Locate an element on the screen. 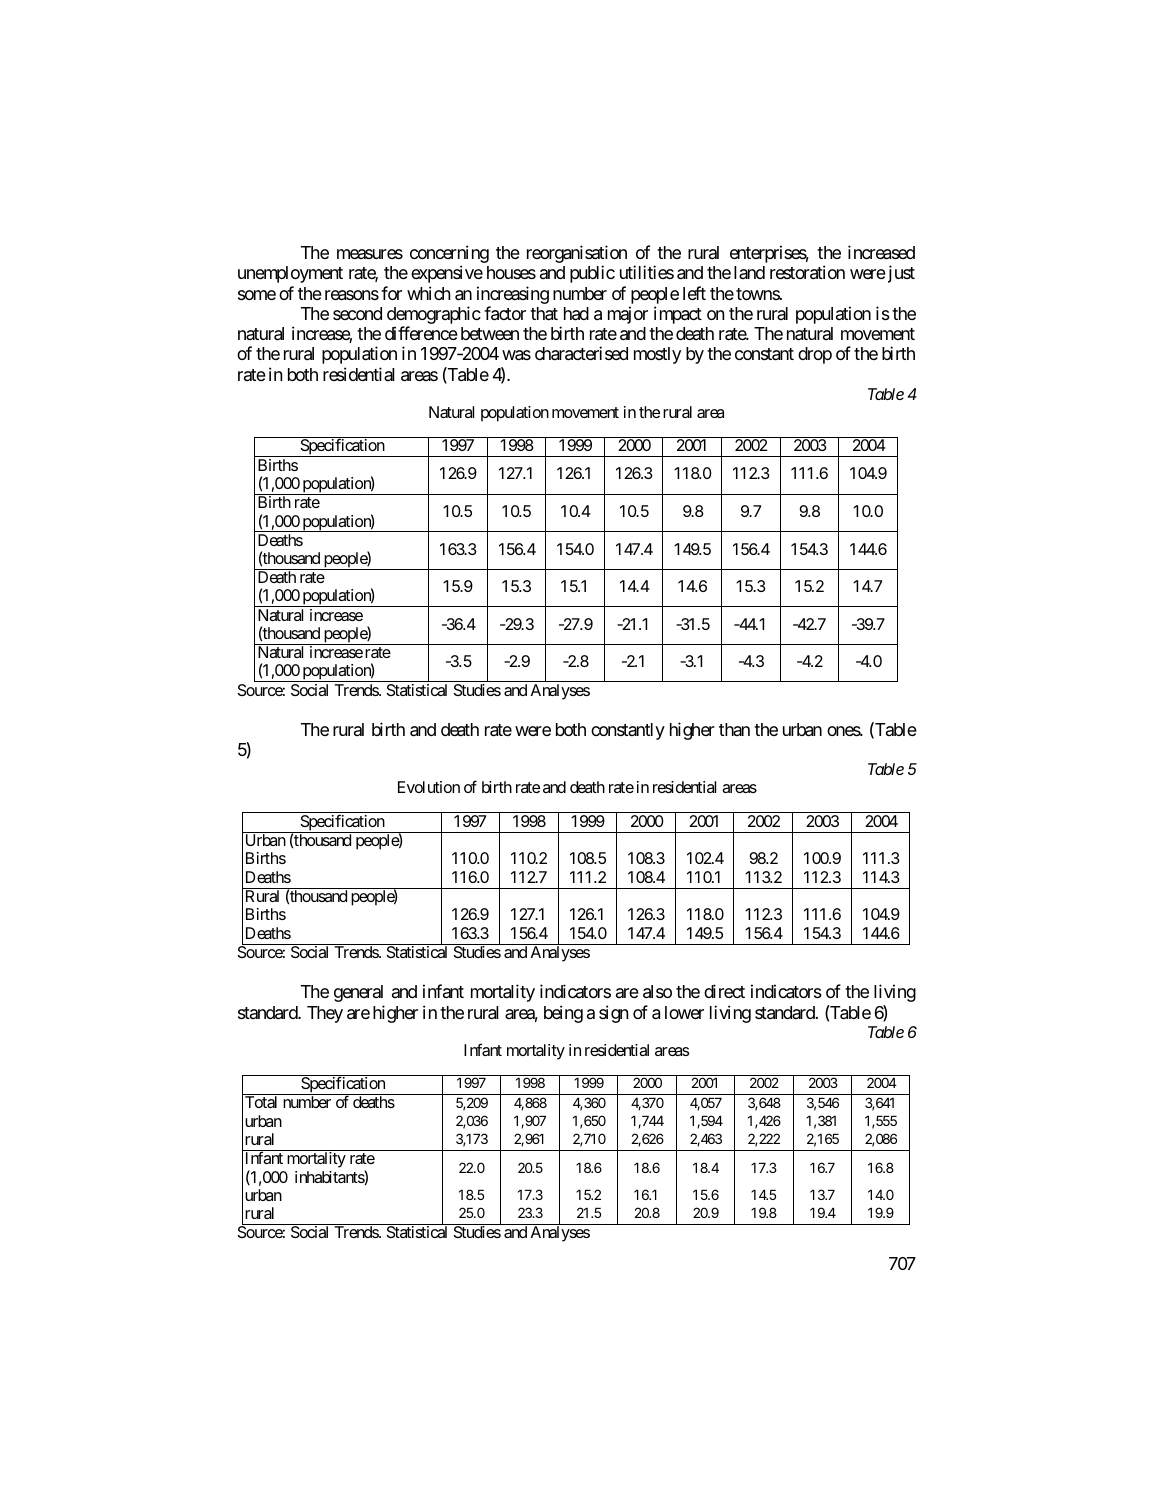 This screenshot has height=1492, width=1153. restoration is located at coordinates (807, 272).
